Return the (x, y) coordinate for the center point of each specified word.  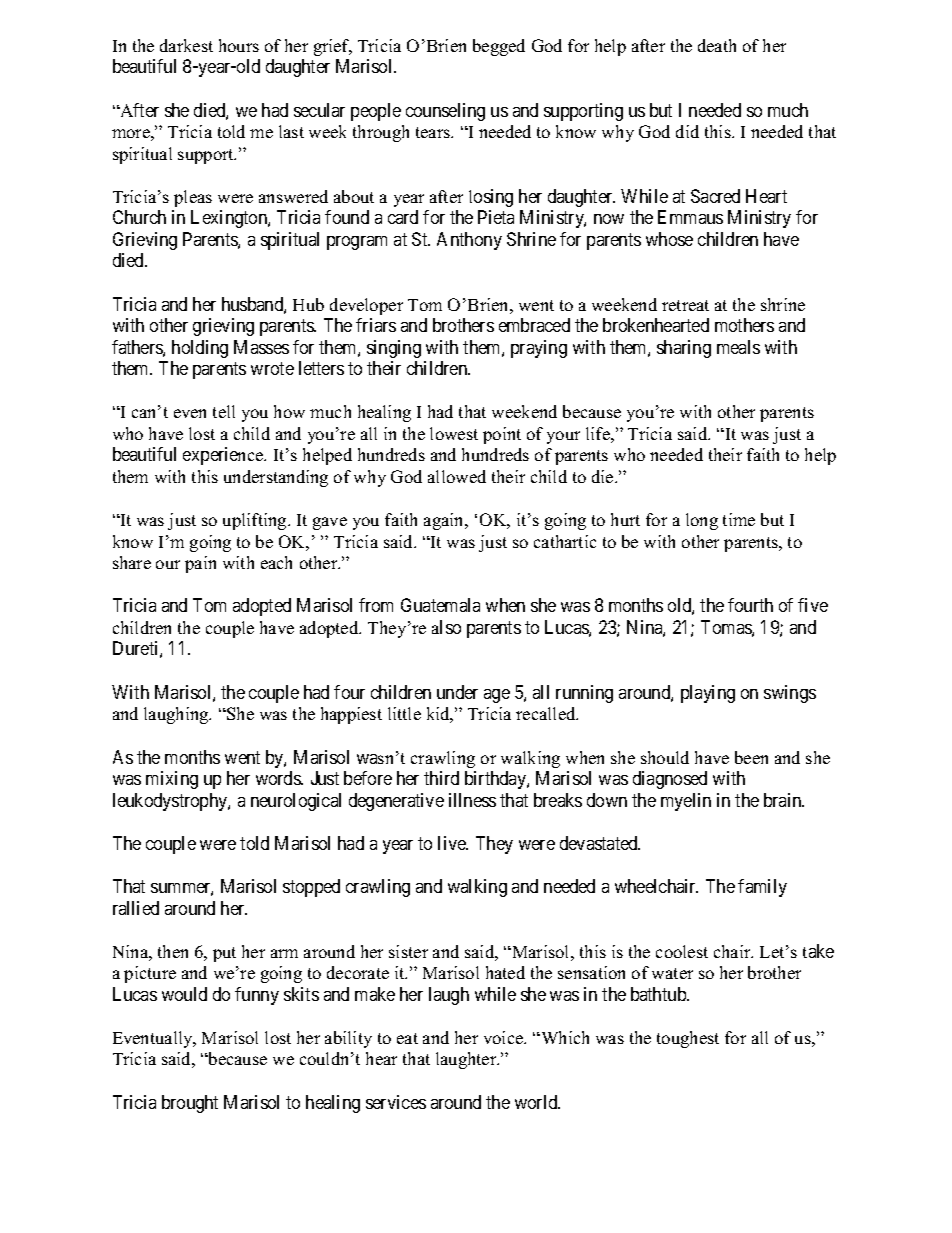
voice (505, 1037)
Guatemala (440, 605)
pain (200, 564)
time (739, 519)
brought (190, 1104)
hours (239, 45)
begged (499, 47)
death (717, 45)
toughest (688, 1039)
